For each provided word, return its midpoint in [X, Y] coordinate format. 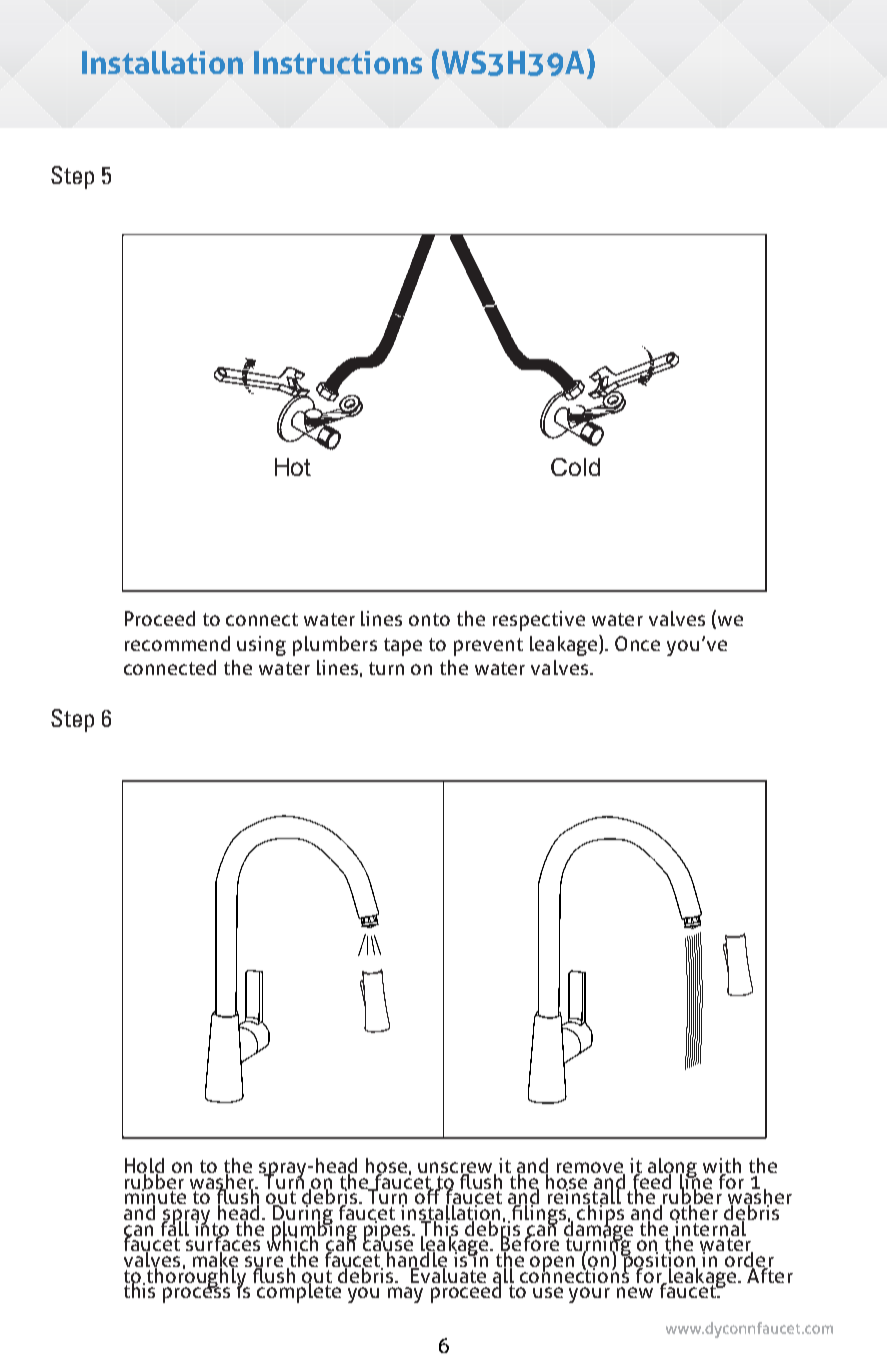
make [215, 1260]
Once [637, 643]
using [261, 646]
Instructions [338, 62]
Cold [575, 467]
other [694, 1212]
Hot [293, 467]
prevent [488, 647]
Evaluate [448, 1274]
